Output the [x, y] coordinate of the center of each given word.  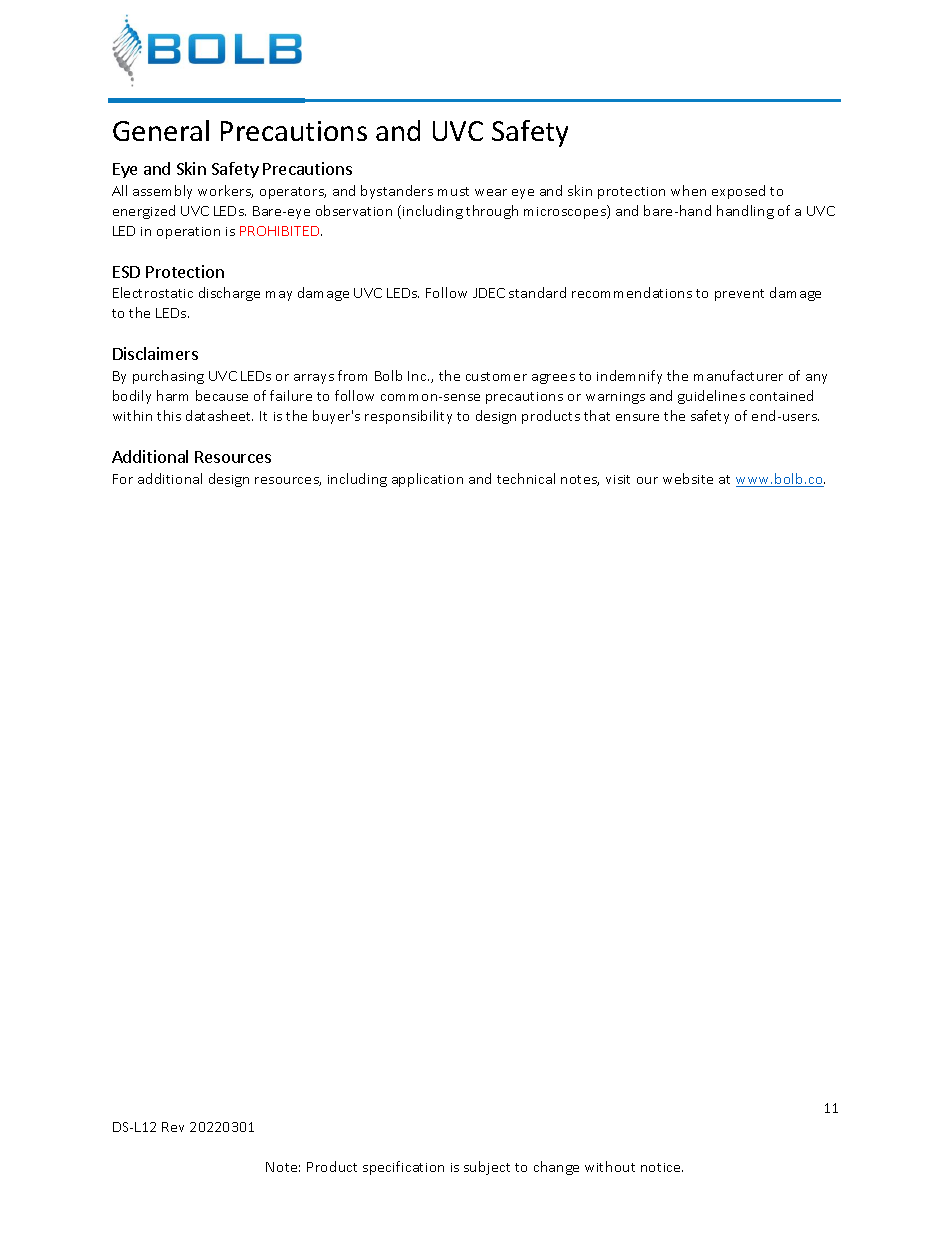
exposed [738, 192]
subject [487, 1168]
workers [225, 191]
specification [403, 1168]
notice [662, 1167]
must [453, 191]
